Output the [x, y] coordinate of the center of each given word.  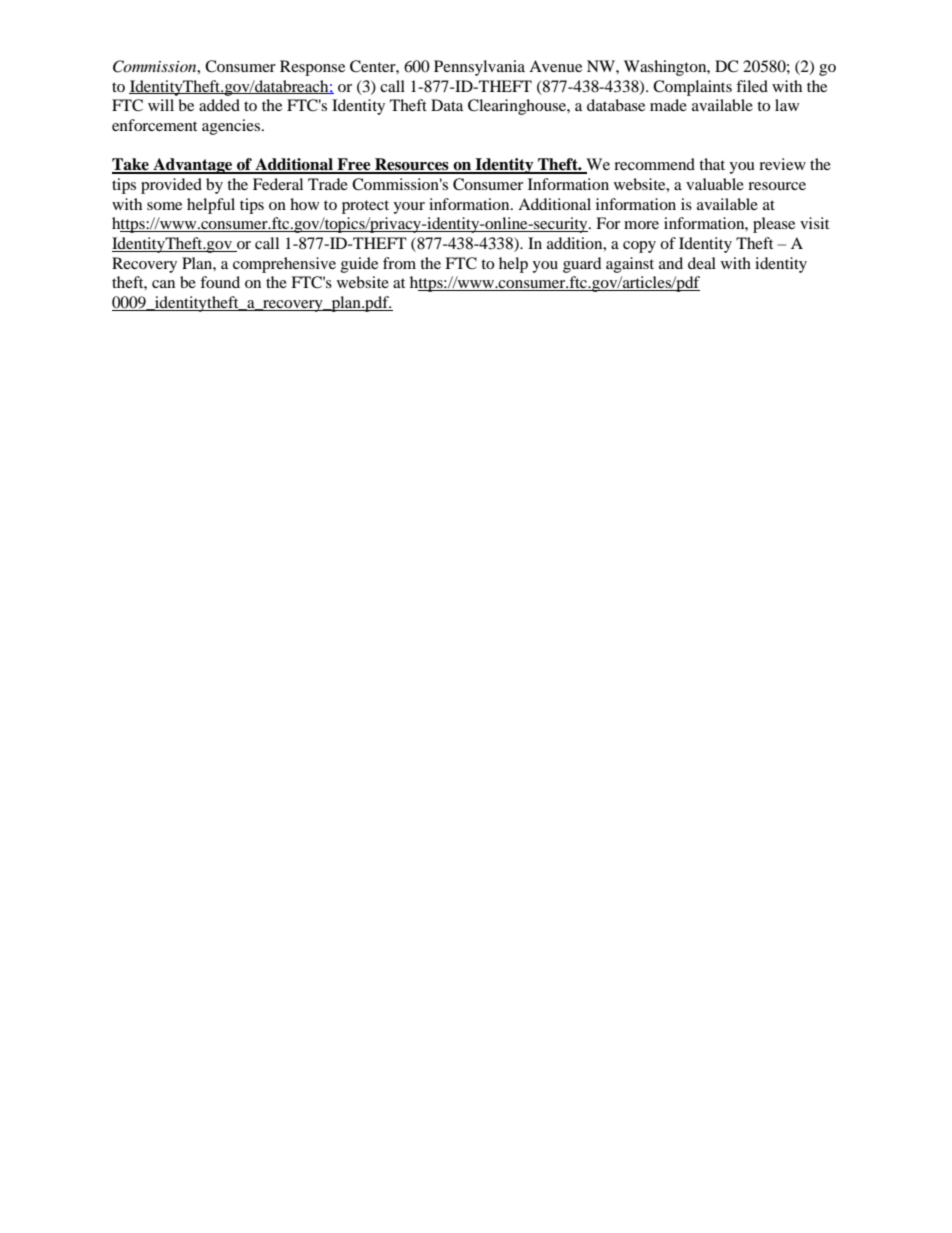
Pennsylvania [479, 68]
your [409, 208]
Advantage [193, 166]
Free [354, 165]
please [774, 225]
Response [312, 68]
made [668, 105]
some [164, 206]
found [220, 282]
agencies [232, 127]
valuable [715, 184]
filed [752, 86]
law [787, 105]
